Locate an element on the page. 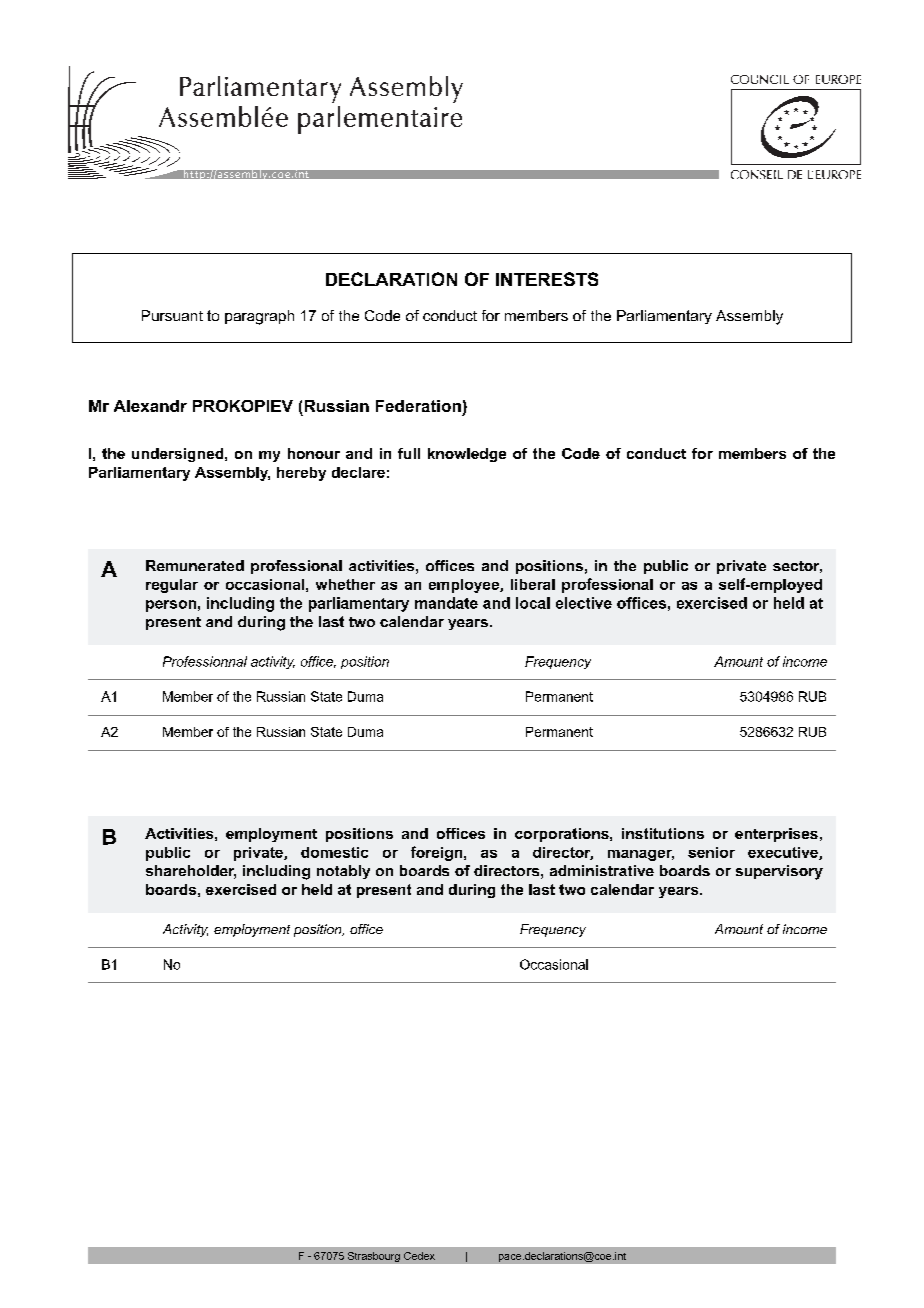  elective is located at coordinates (584, 603).
